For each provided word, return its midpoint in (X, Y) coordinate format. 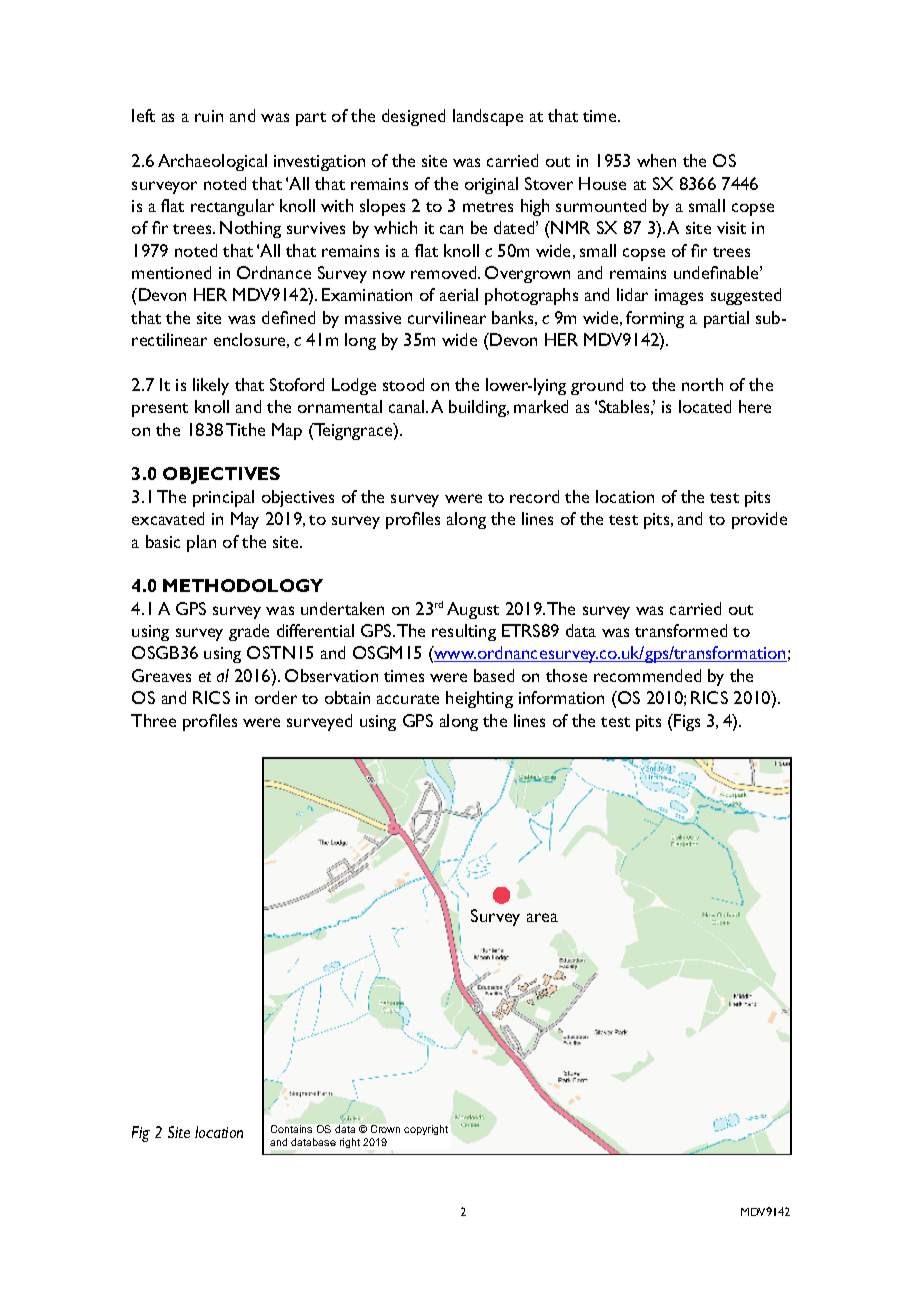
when (656, 160)
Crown (385, 1129)
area (542, 917)
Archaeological (212, 162)
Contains (291, 1129)
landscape (488, 117)
